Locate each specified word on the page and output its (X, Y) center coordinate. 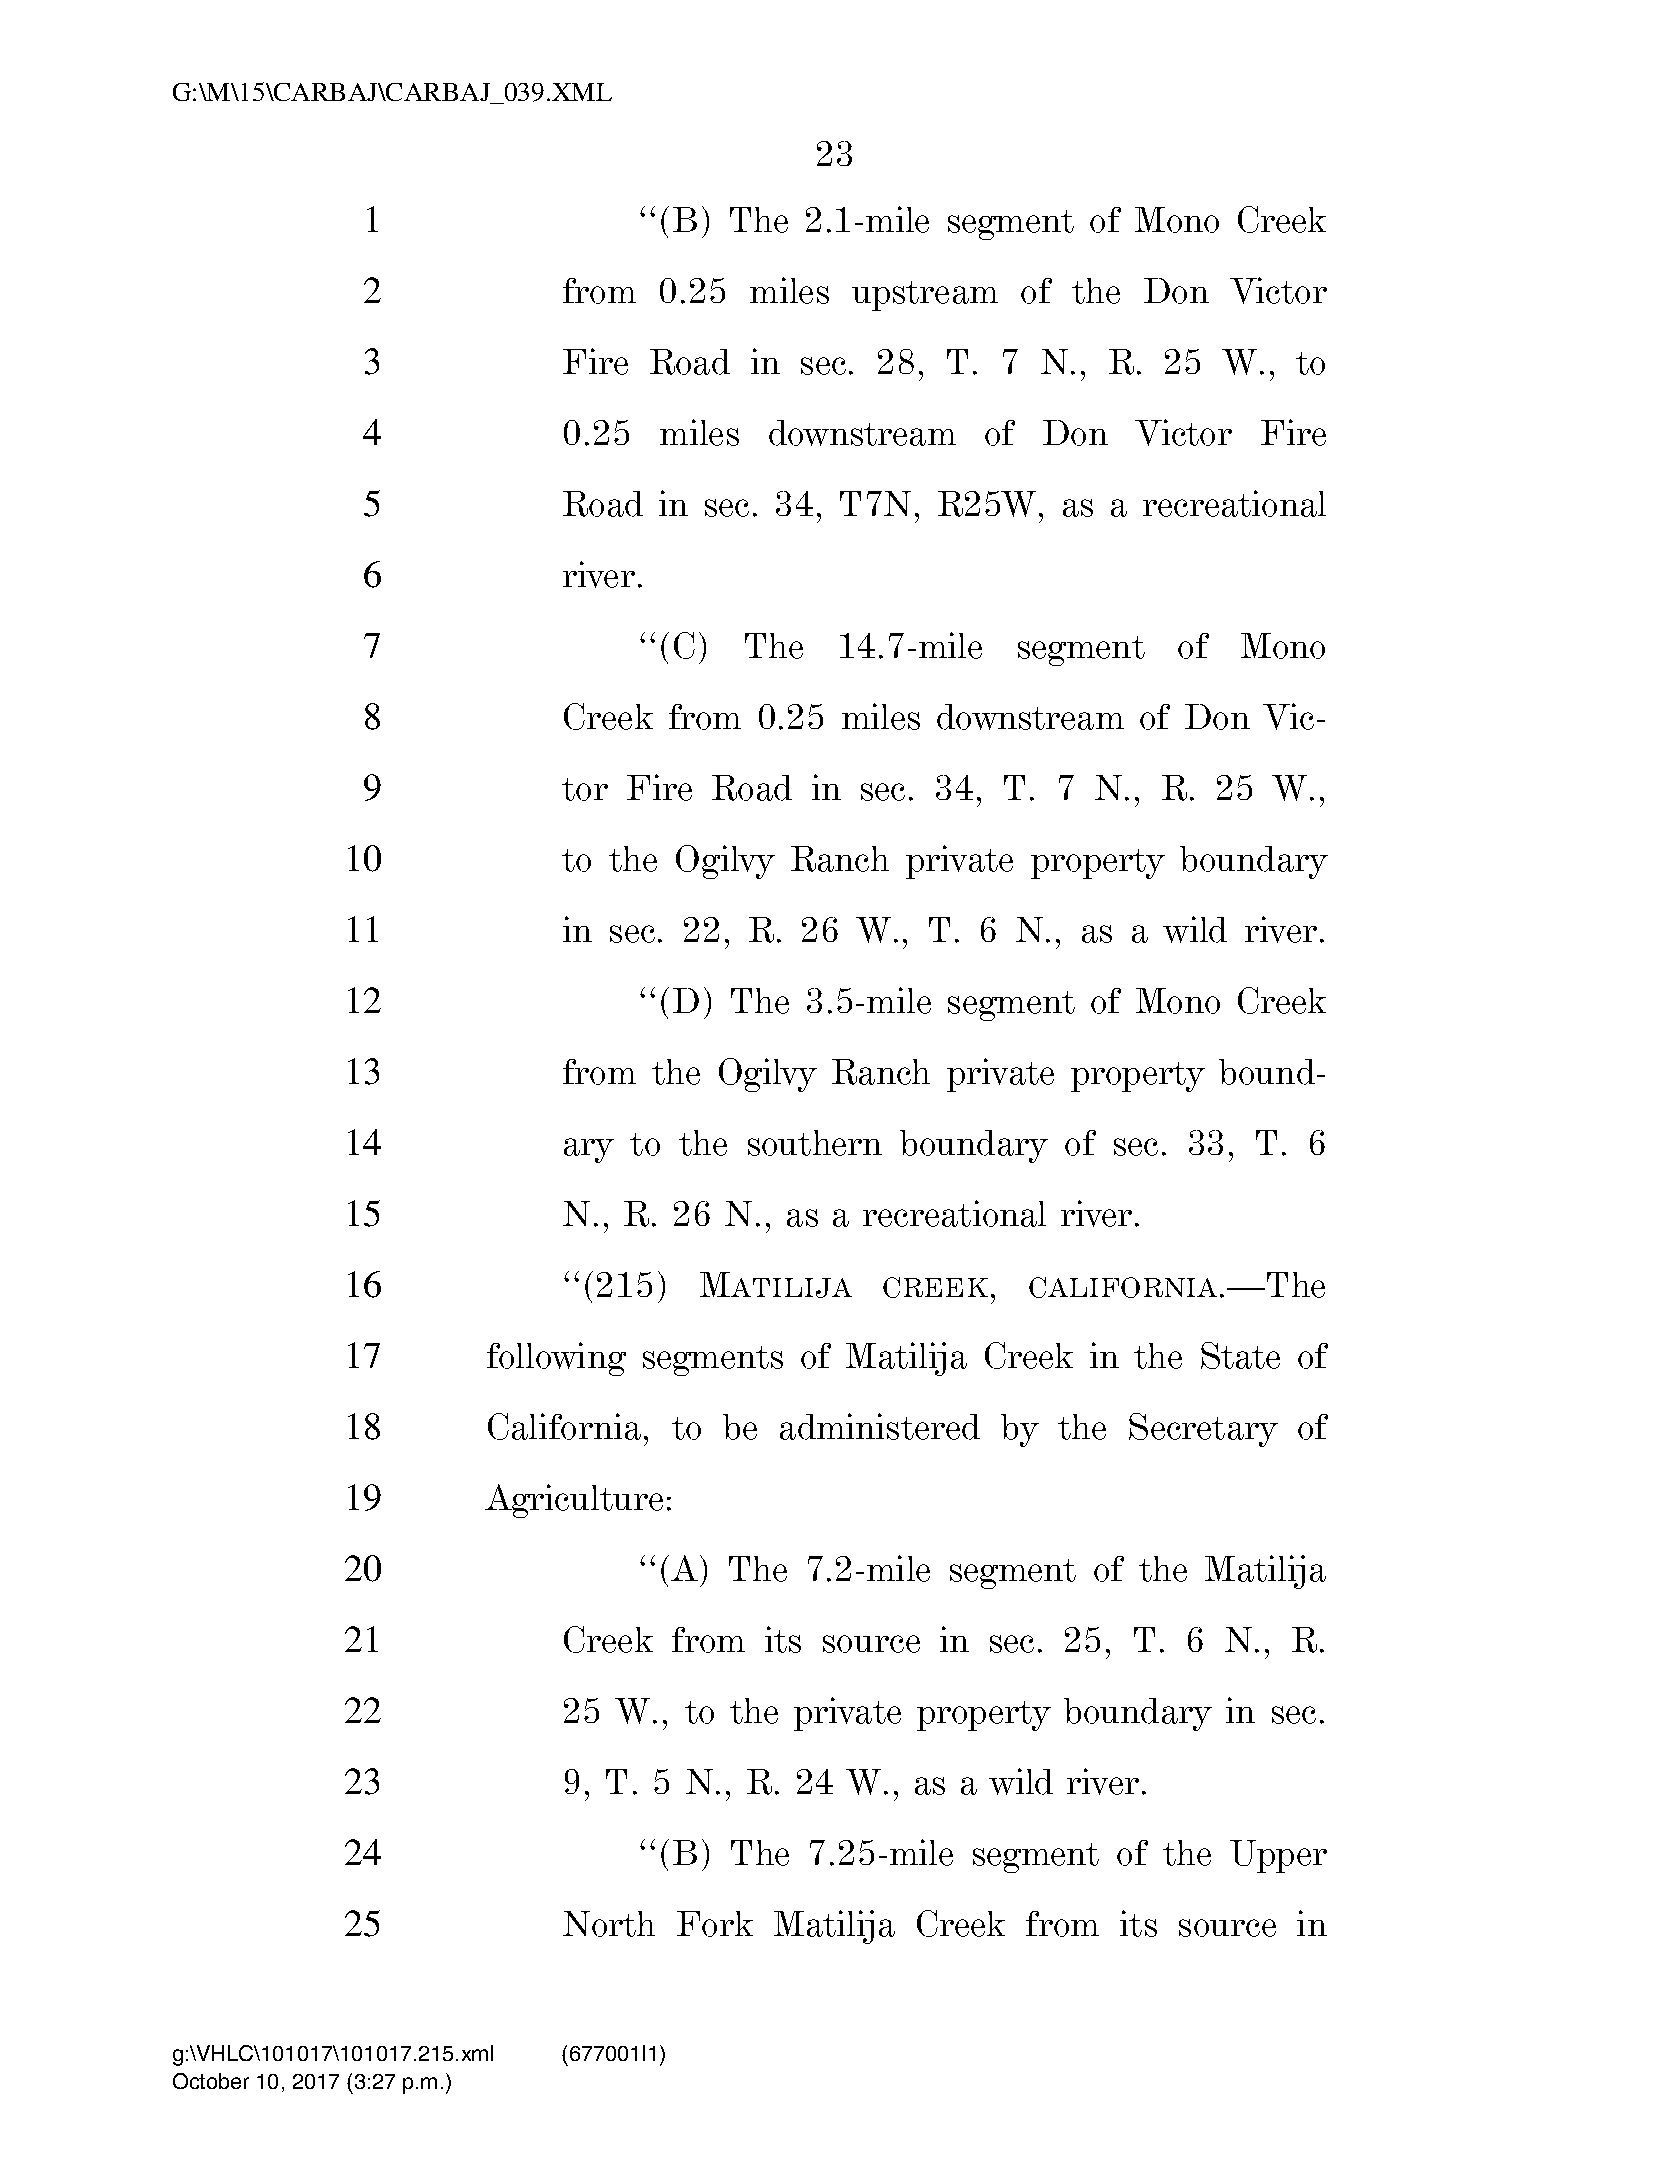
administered (880, 1426)
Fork (715, 1924)
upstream (925, 296)
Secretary (1203, 1430)
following (556, 1359)
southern (815, 1143)
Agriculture (574, 1501)
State (1240, 1355)
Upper (1278, 1856)
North (609, 1924)
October (211, 2081)
